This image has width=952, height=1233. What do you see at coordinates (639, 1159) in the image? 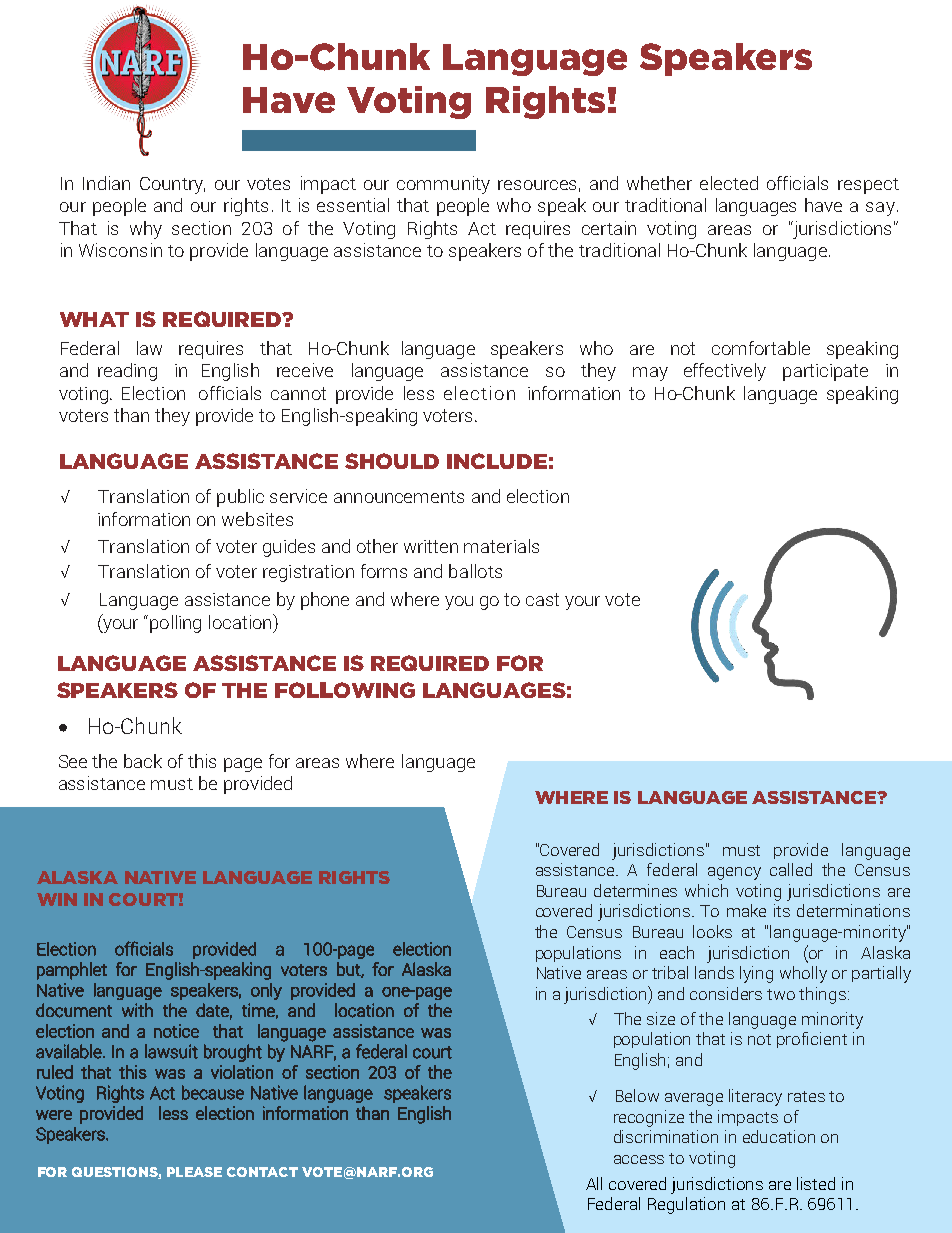
I see `access` at bounding box center [639, 1159].
